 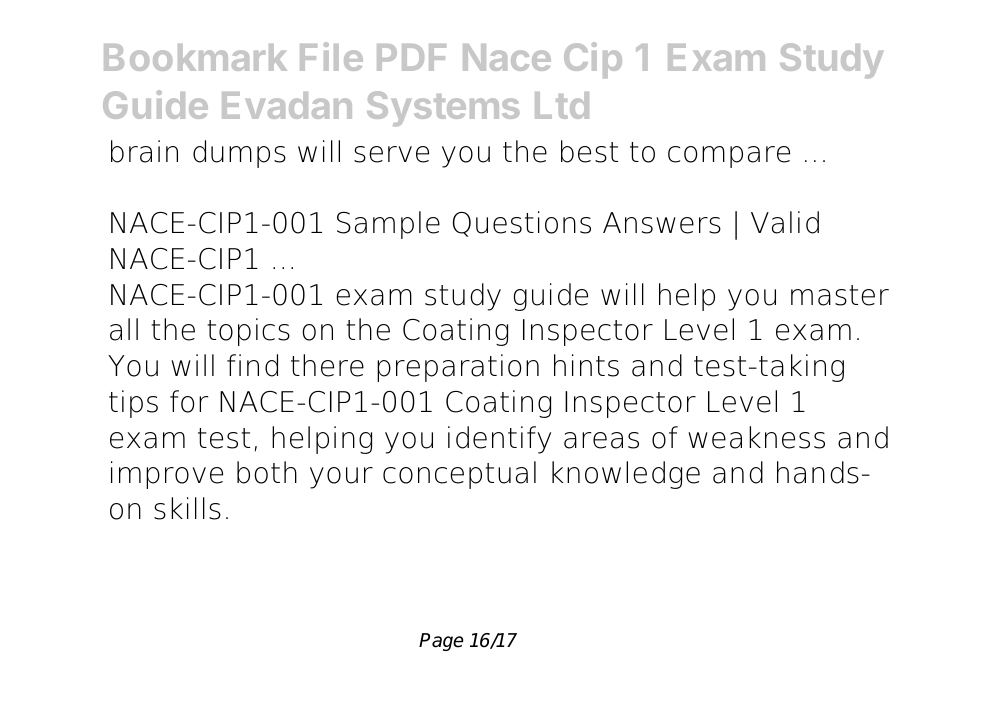 I want to click on preparation, so click(x=458, y=368).
